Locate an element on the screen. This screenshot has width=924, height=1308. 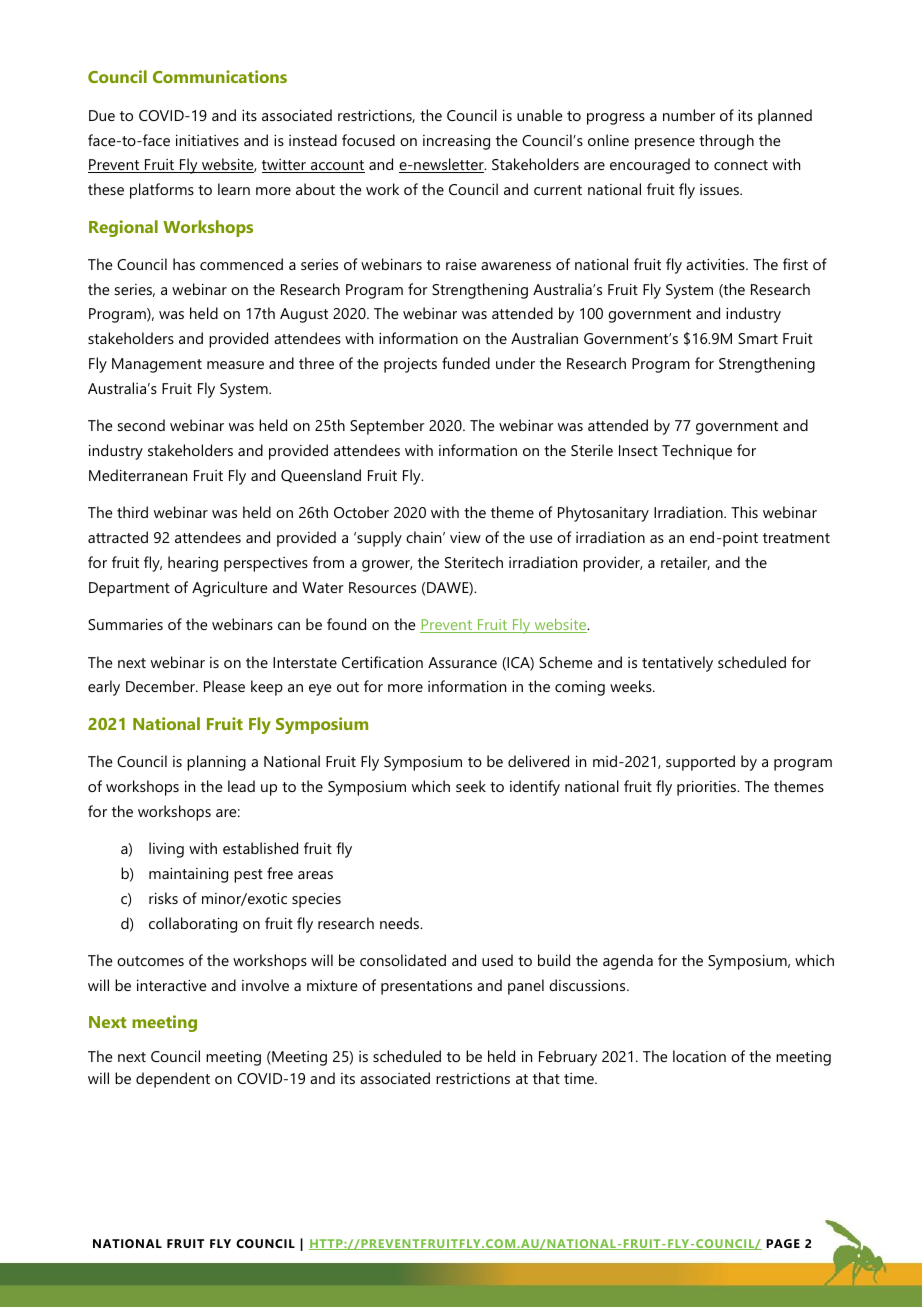
initiatives is located at coordinates (207, 140).
